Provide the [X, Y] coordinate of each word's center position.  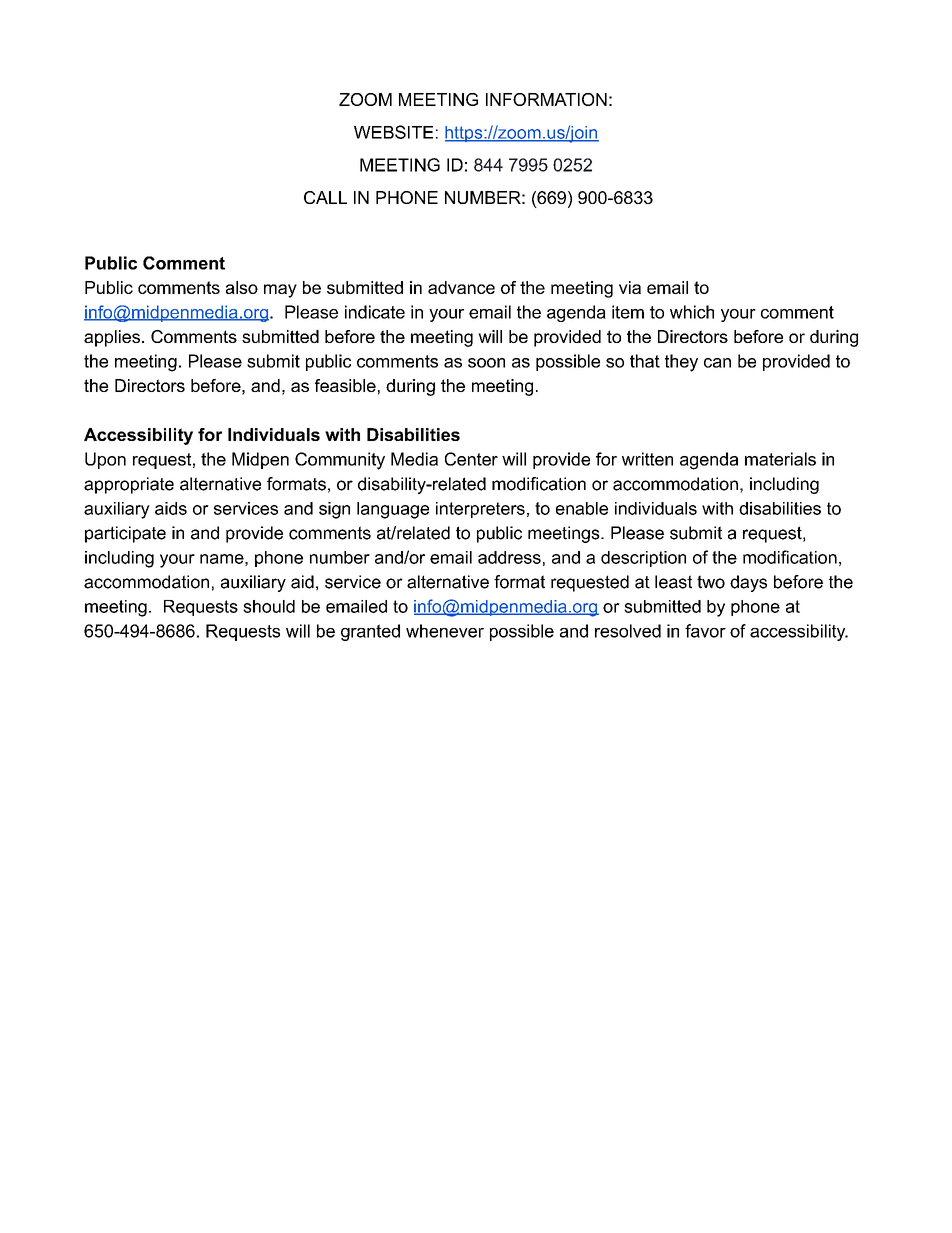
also [242, 287]
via [630, 287]
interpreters [480, 510]
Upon [105, 460]
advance [461, 287]
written [647, 459]
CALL [325, 197]
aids [171, 508]
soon [486, 363]
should [269, 606]
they [681, 363]
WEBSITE [393, 132]
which [692, 312]
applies [112, 338]
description [643, 559]
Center [471, 459]
